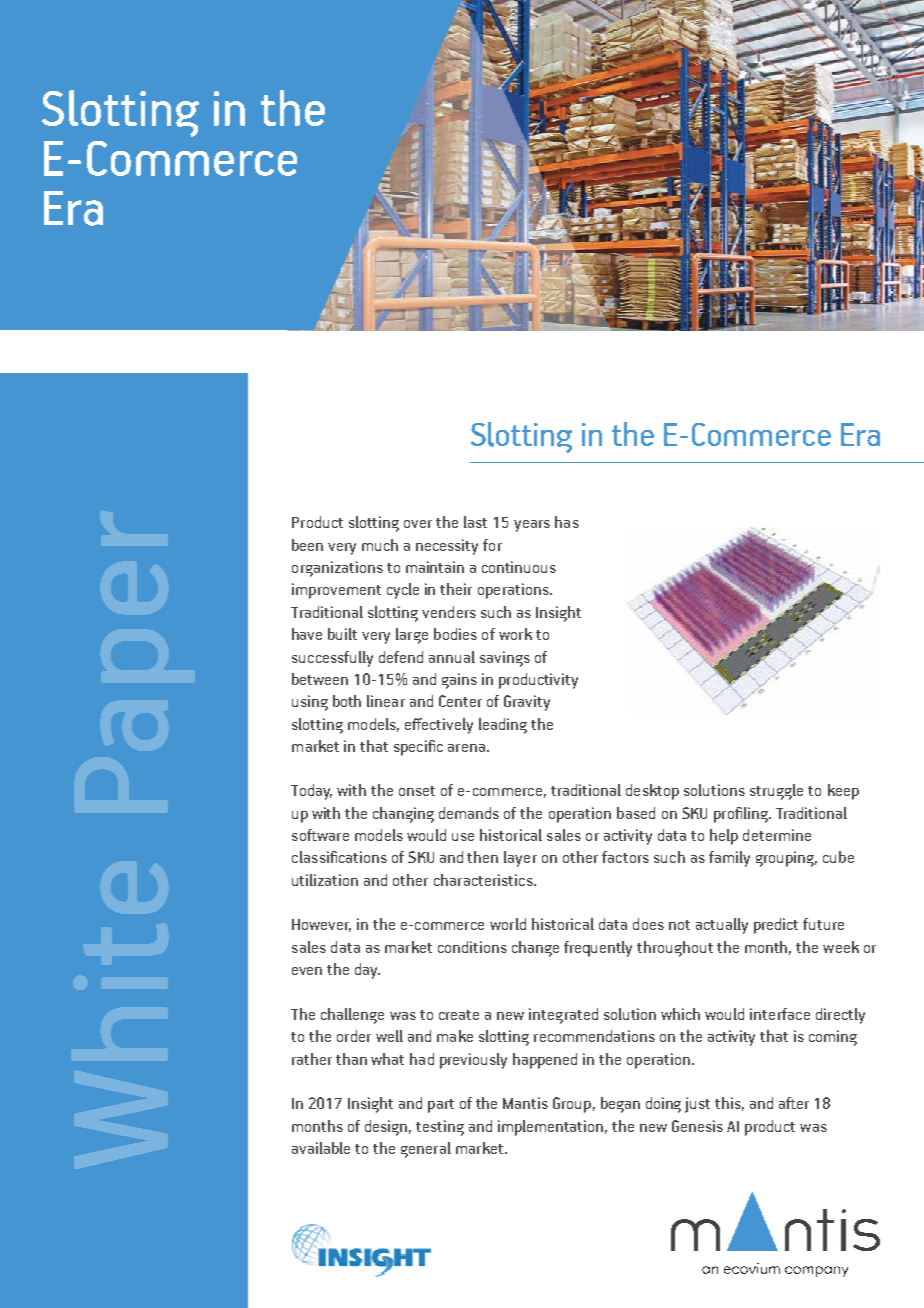 The width and height of the page is (924, 1308). I want to click on changing, so click(403, 815).
